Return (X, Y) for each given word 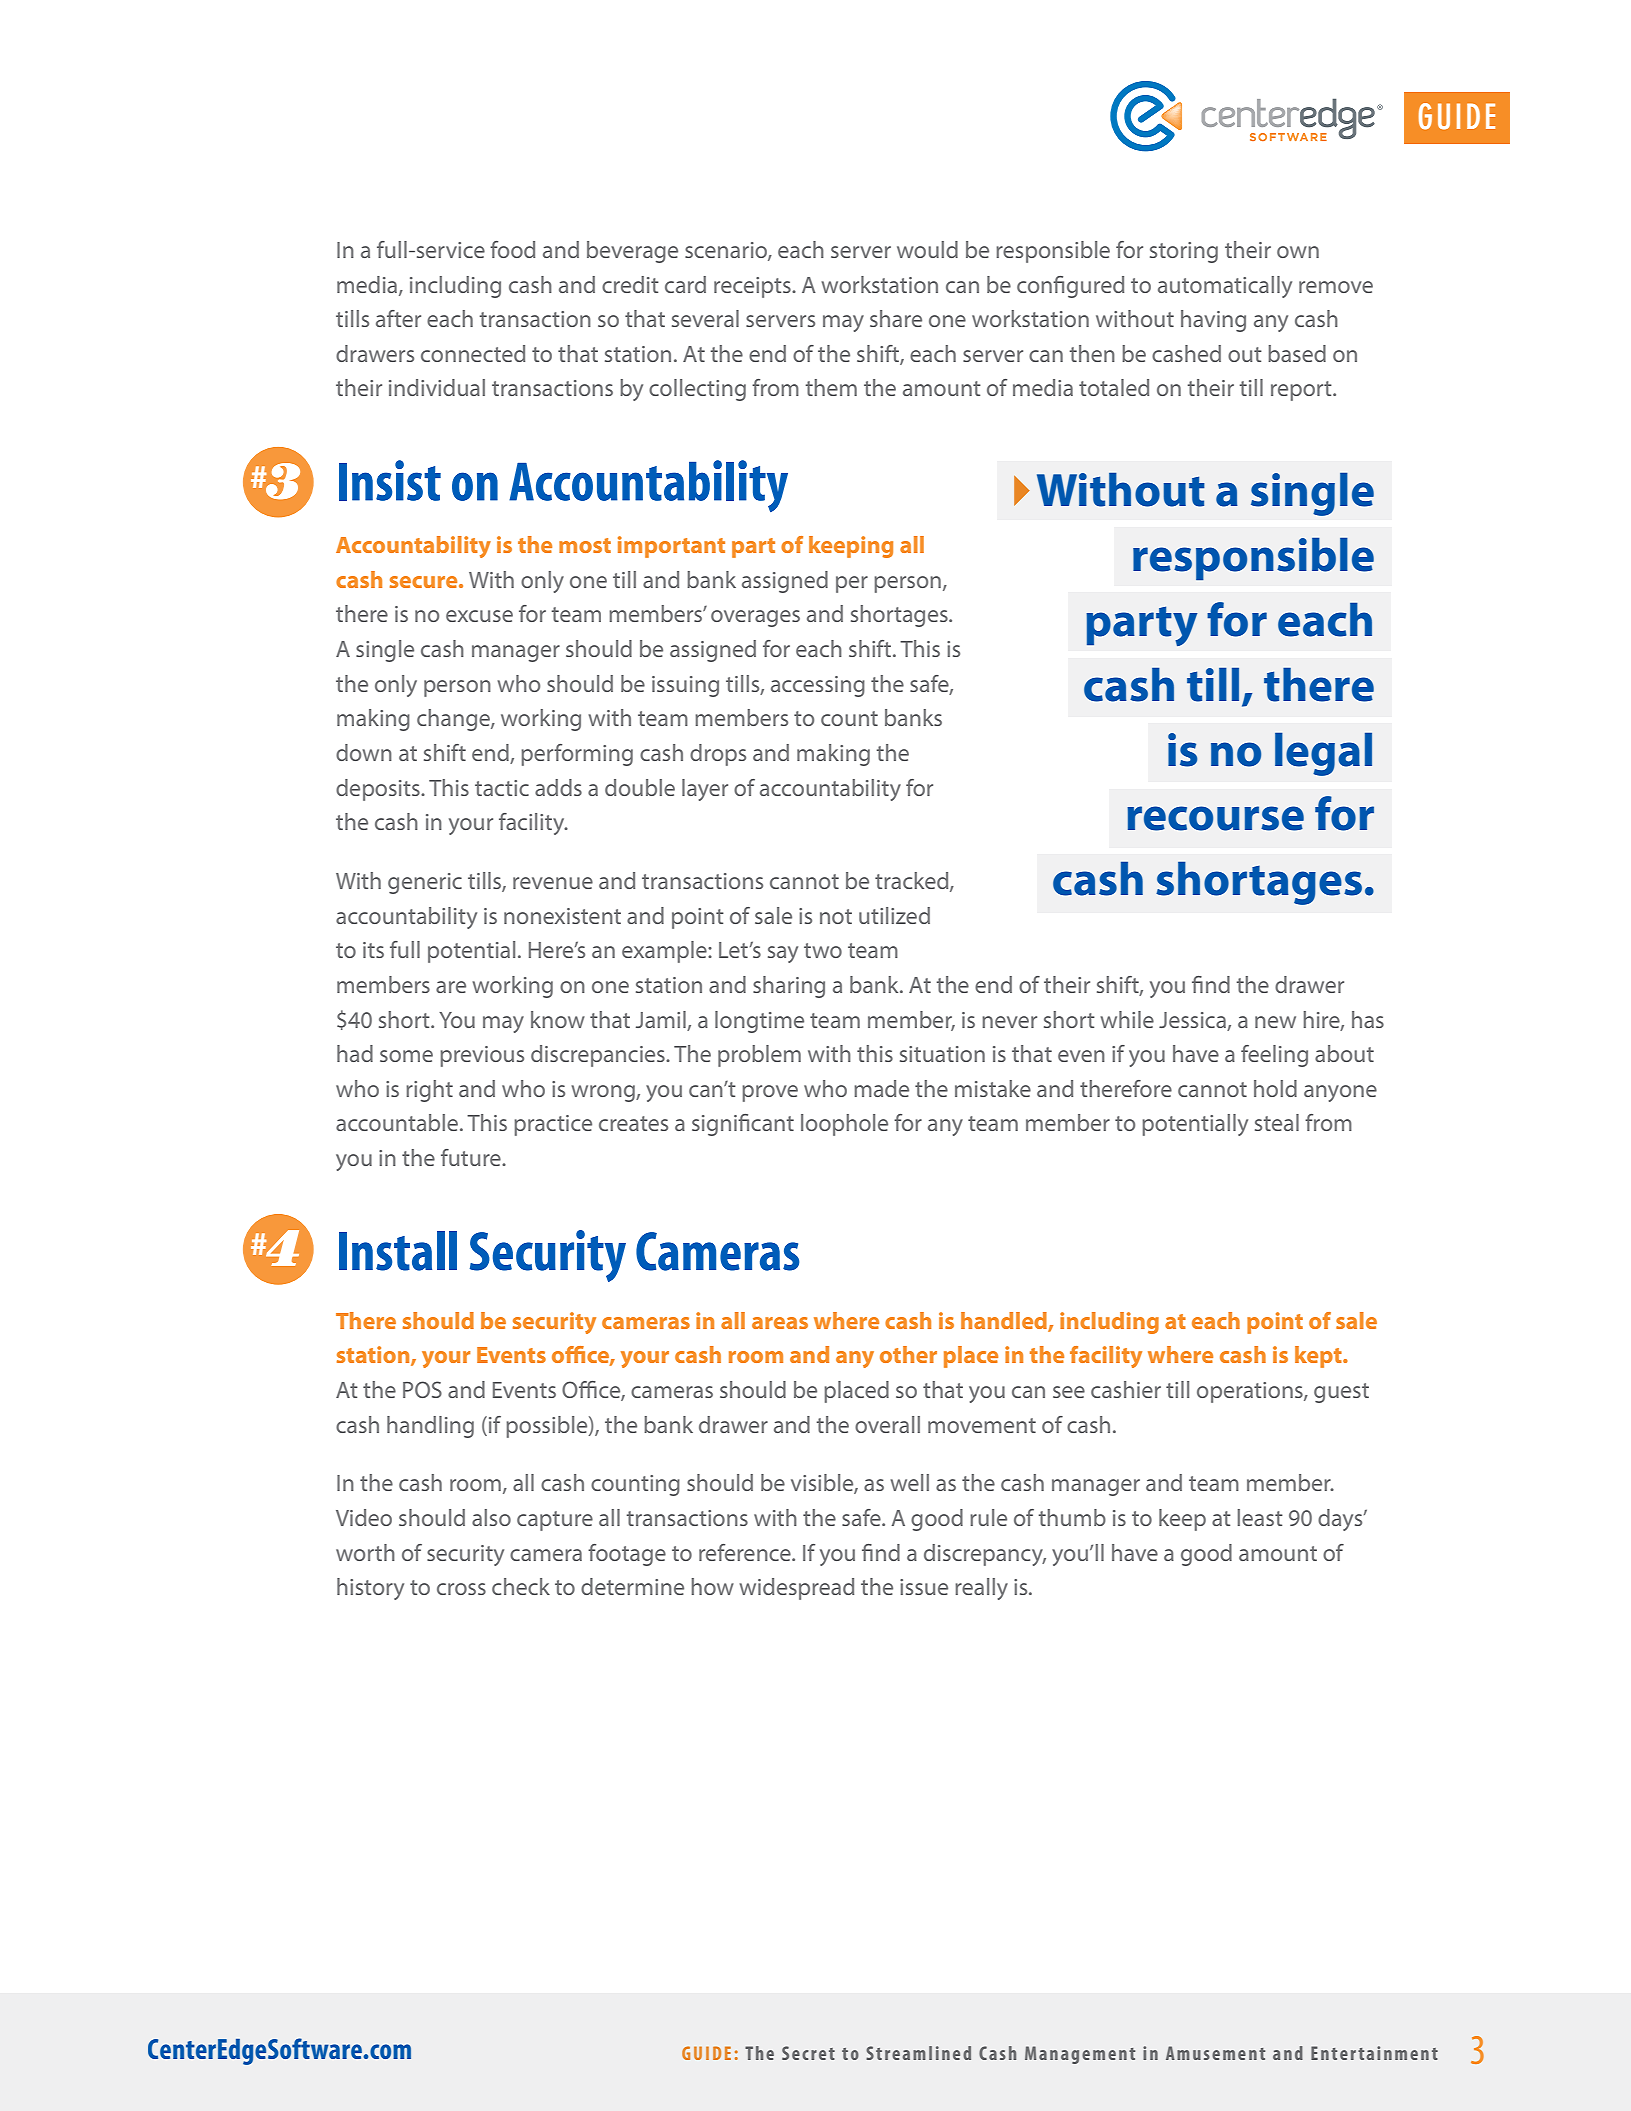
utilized (894, 915)
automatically (1225, 287)
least (1260, 1517)
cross (461, 1589)
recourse (1215, 818)
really (981, 1589)
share (896, 318)
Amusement (1215, 2053)
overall (887, 1424)
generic (425, 883)
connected (473, 353)
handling (430, 1427)
